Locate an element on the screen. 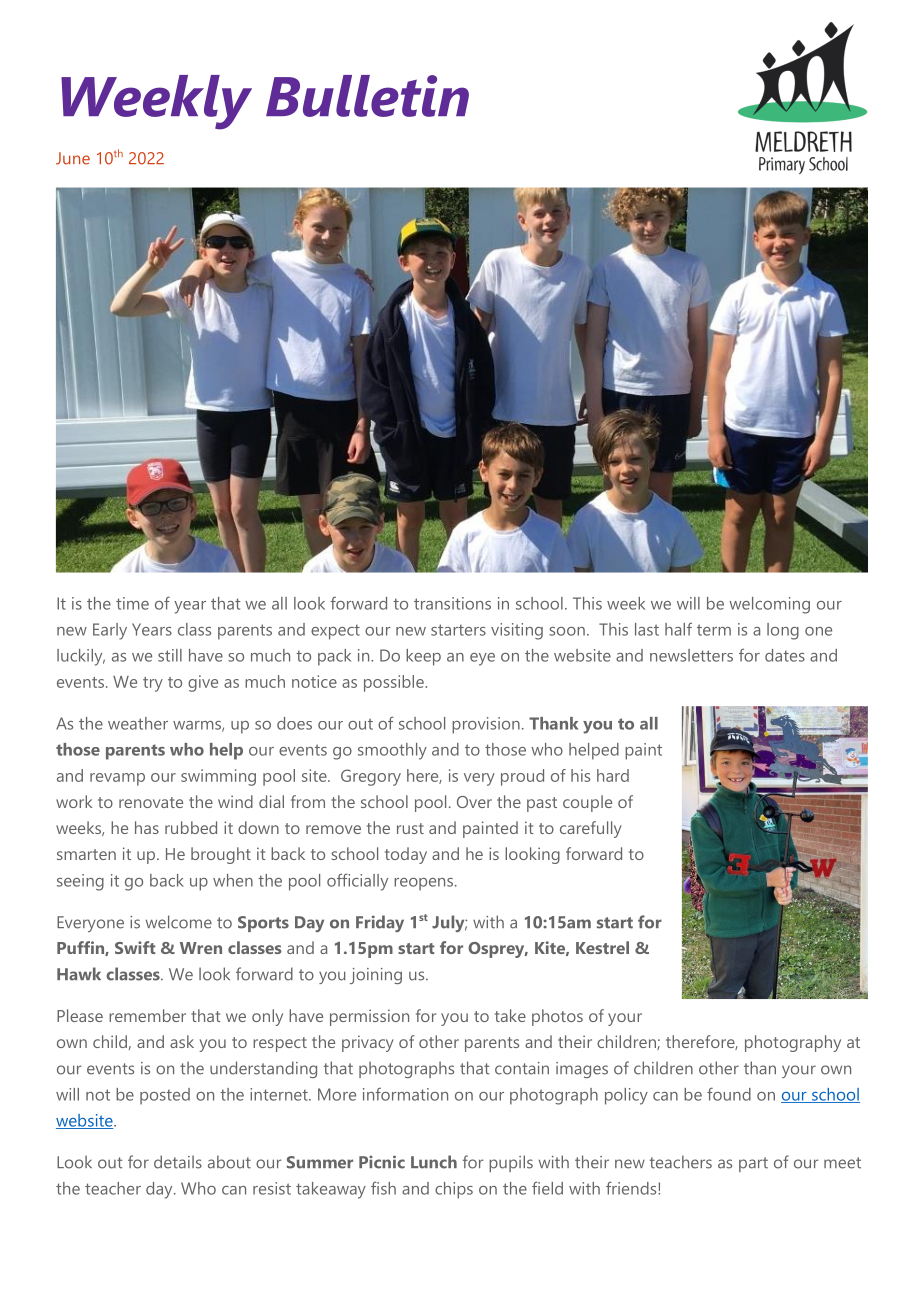 This screenshot has width=924, height=1308. renovate is located at coordinates (151, 802).
